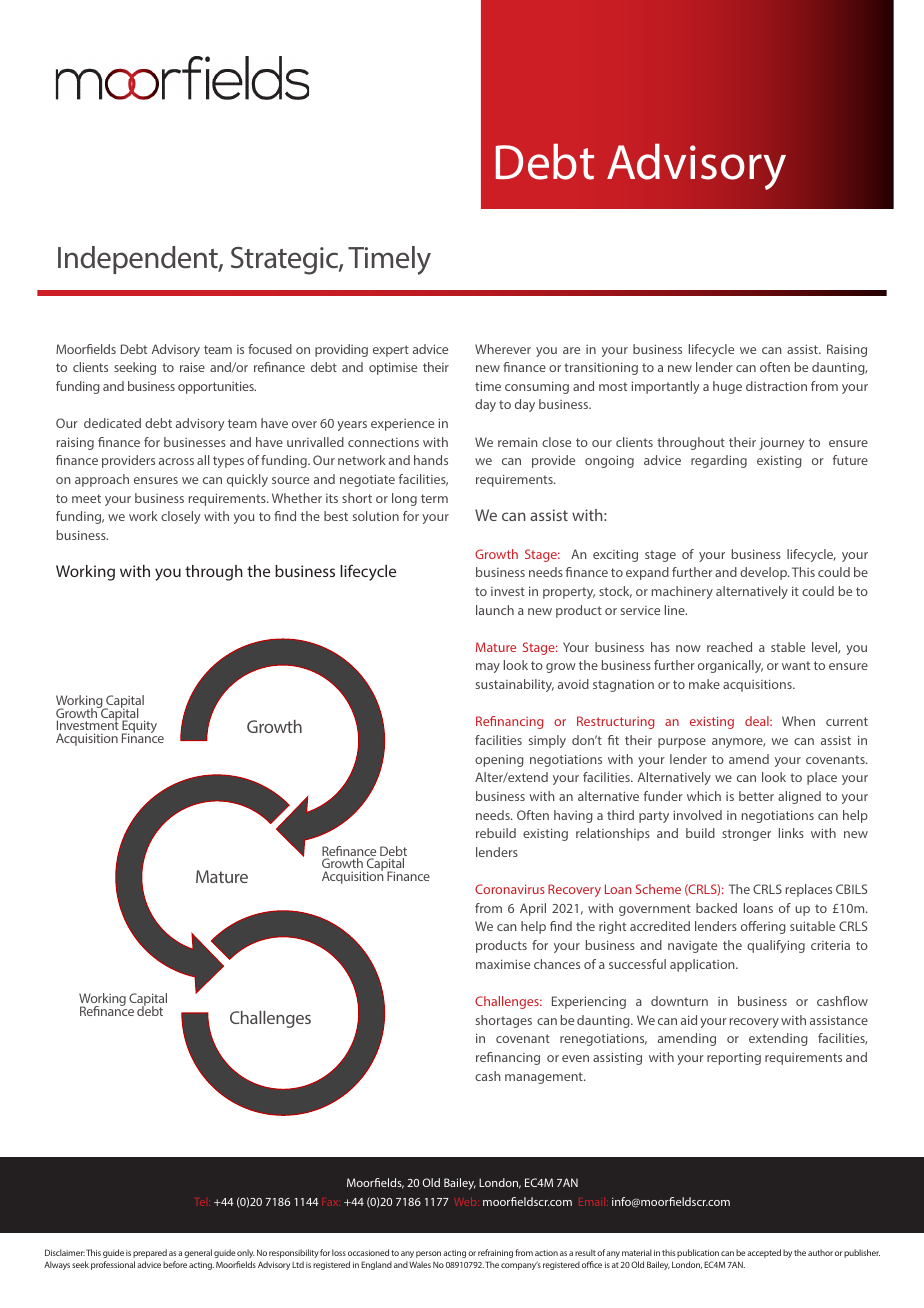 This screenshot has width=924, height=1308. I want to click on raise, so click(192, 367).
